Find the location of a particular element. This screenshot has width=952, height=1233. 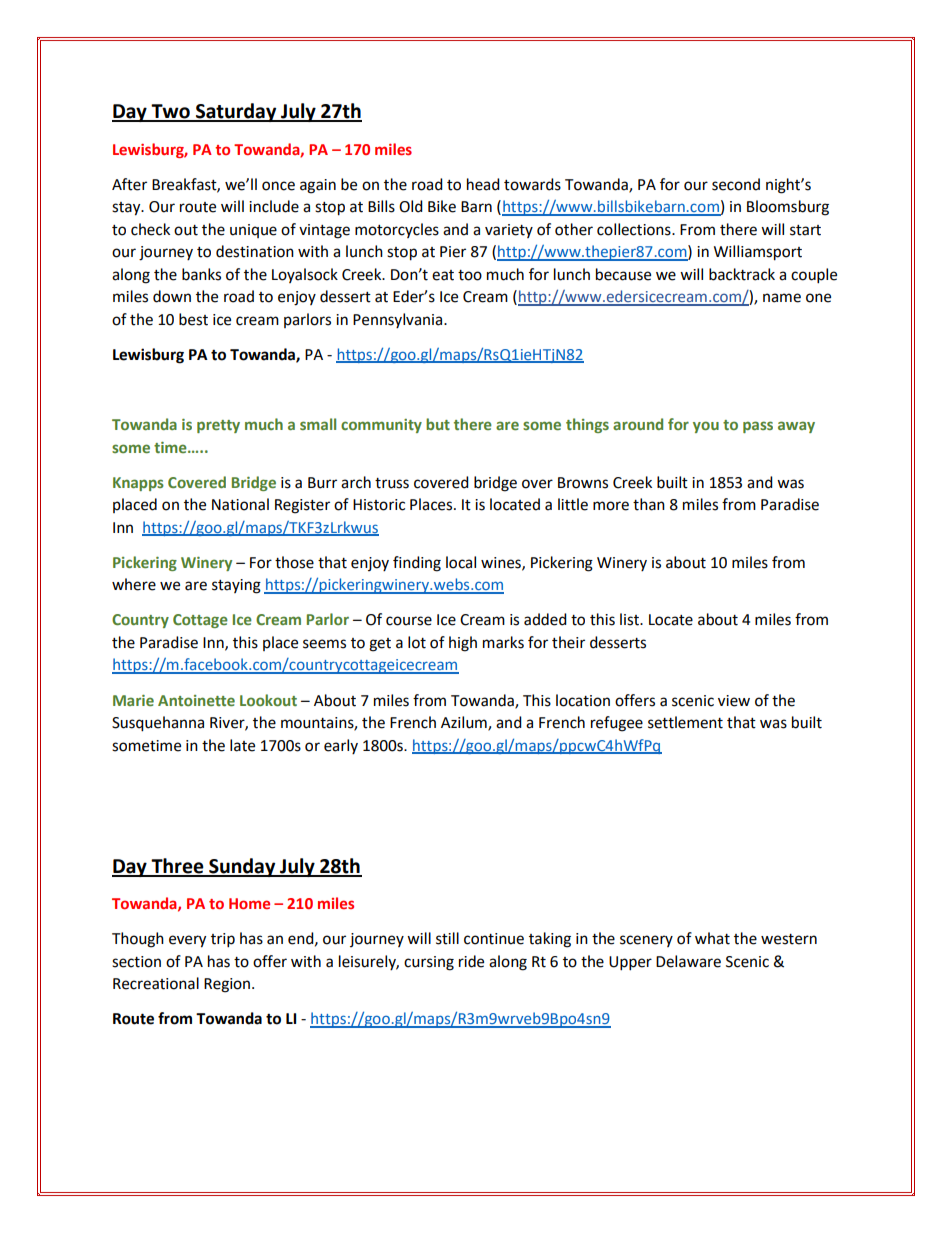

trip is located at coordinates (223, 940).
